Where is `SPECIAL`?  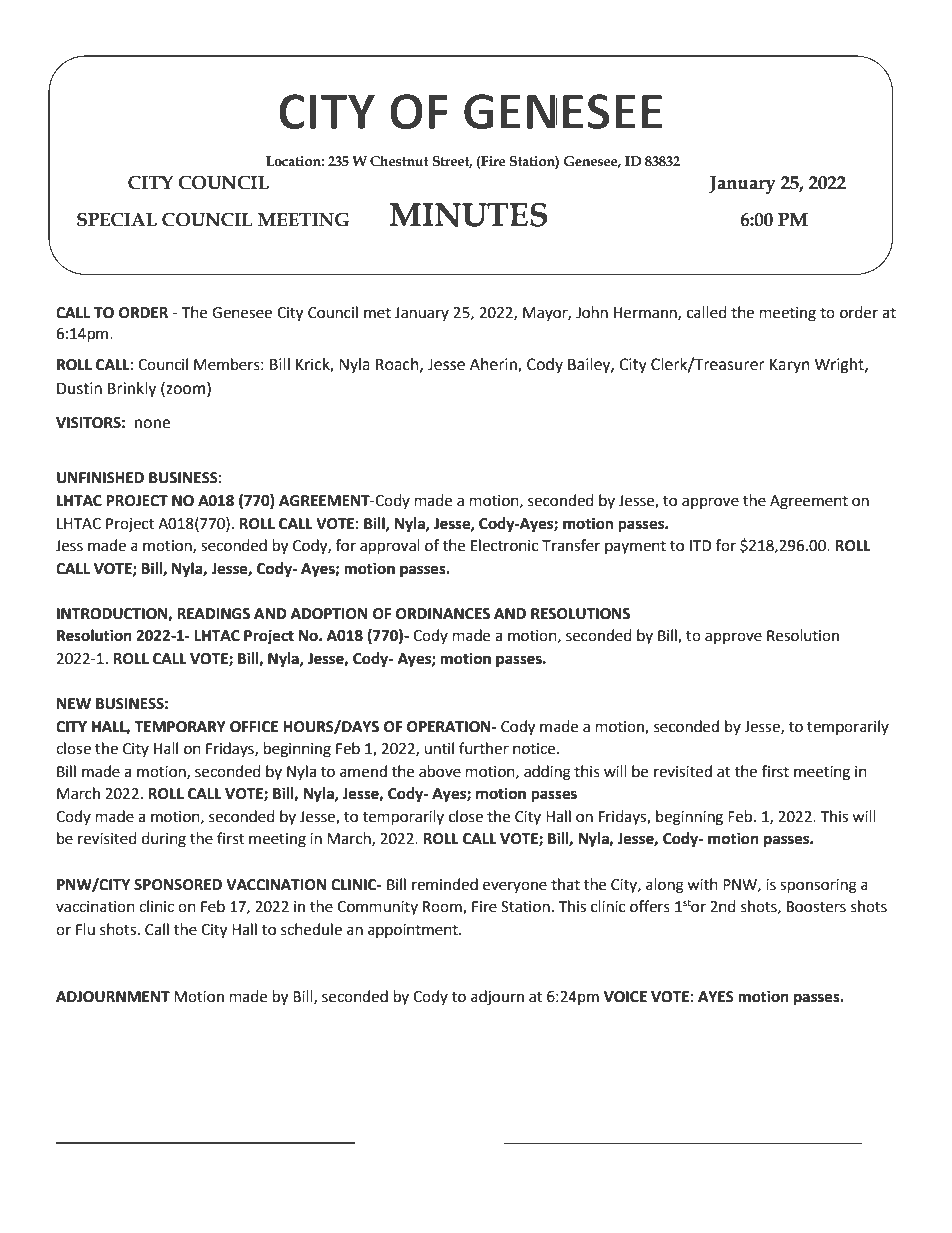 SPECIAL is located at coordinates (117, 220).
